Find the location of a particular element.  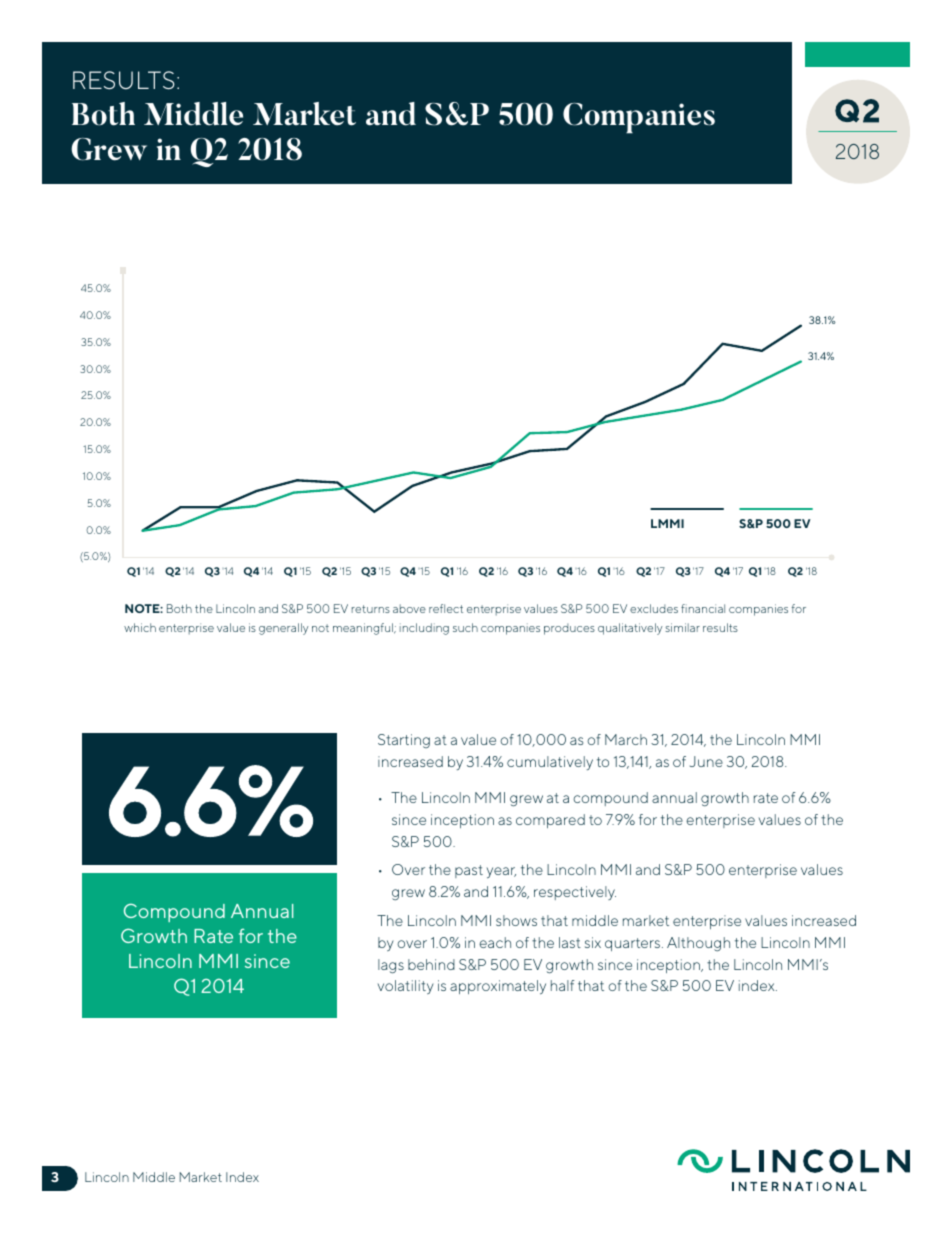

behind is located at coordinates (431, 964).
